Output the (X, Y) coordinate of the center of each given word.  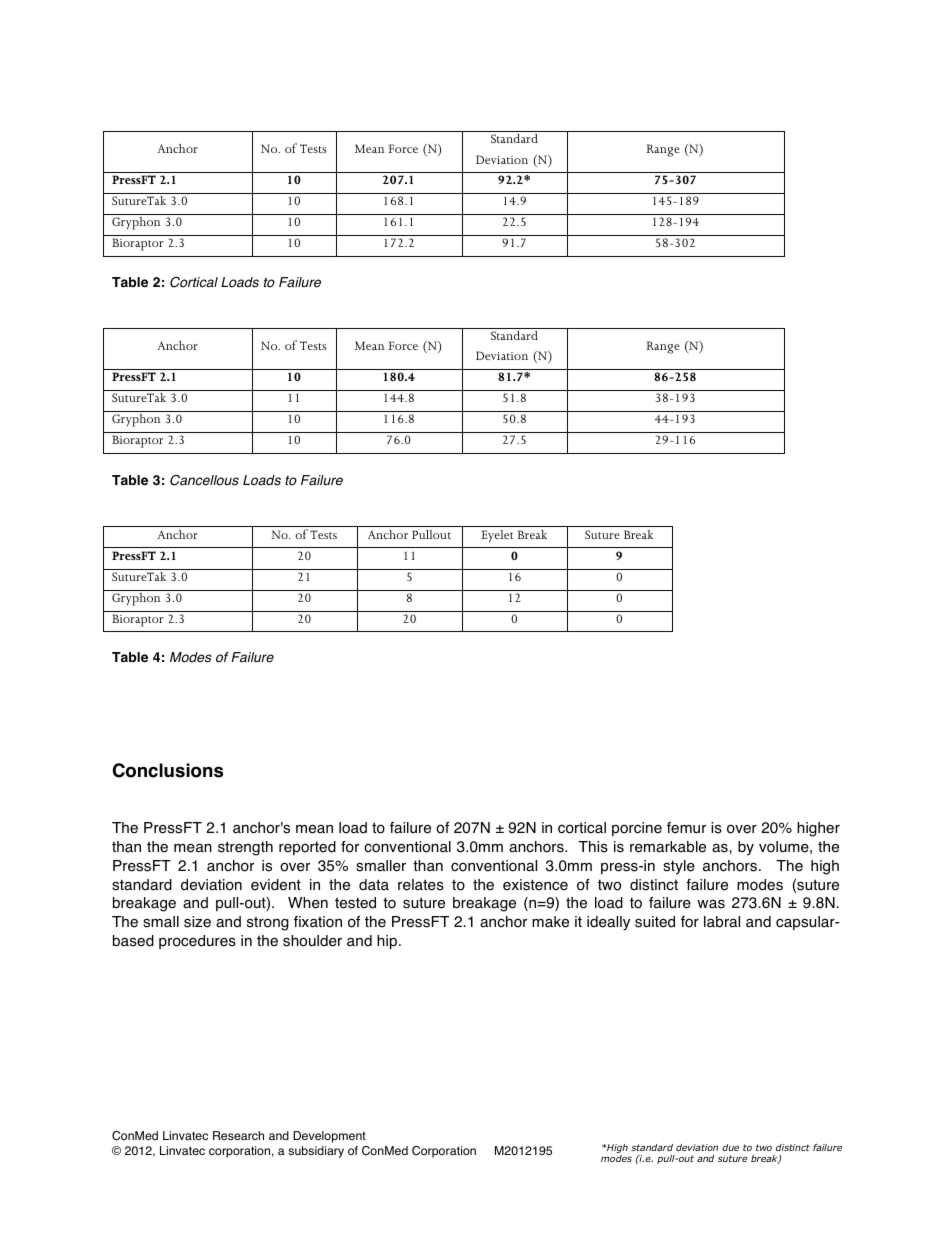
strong (268, 924)
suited (655, 922)
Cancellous (204, 480)
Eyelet (497, 536)
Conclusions (168, 770)
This (593, 847)
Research (238, 1135)
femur (686, 828)
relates (421, 885)
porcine (637, 829)
